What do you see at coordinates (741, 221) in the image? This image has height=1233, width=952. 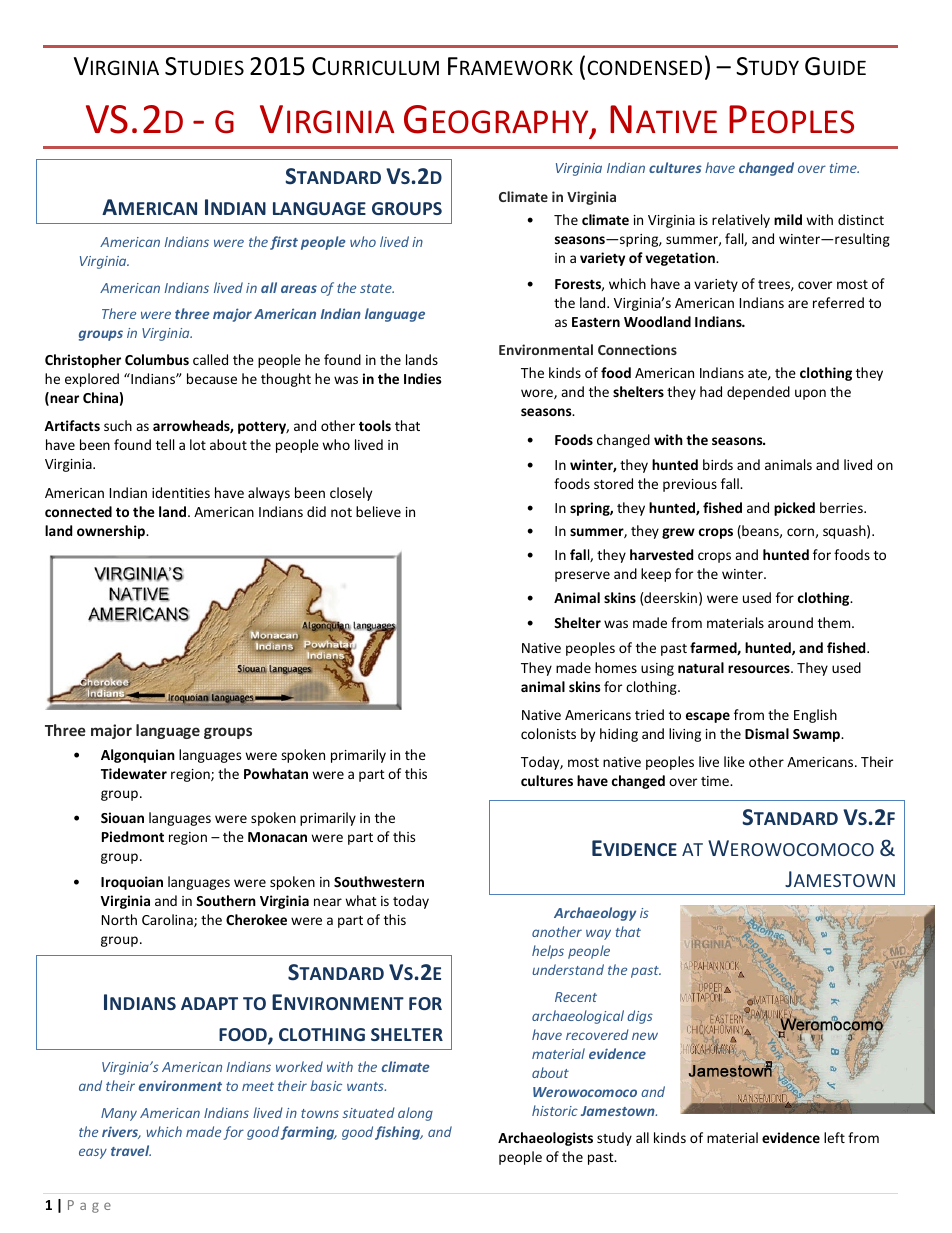 I see `relatively` at bounding box center [741, 221].
